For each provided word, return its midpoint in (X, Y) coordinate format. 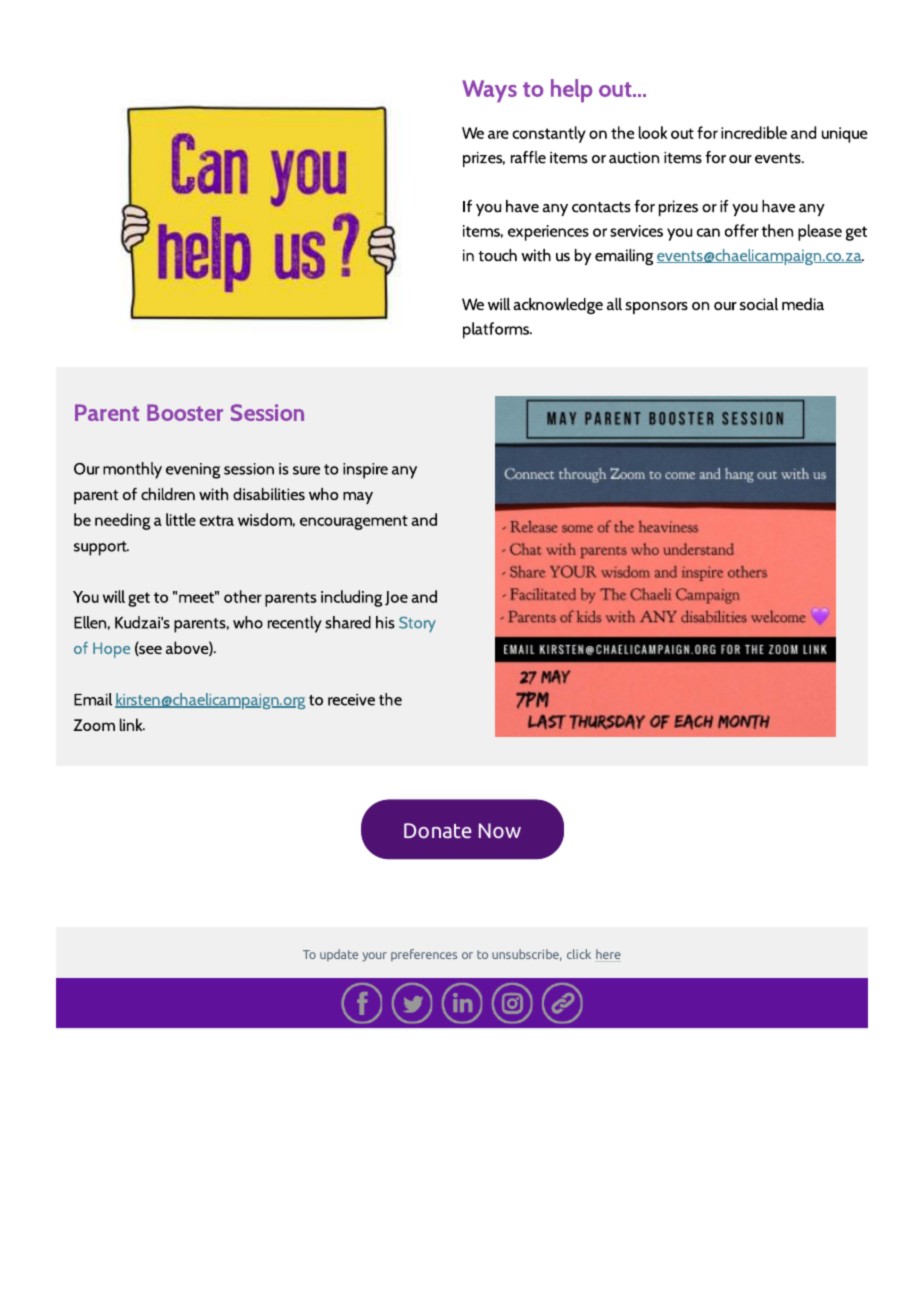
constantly (549, 134)
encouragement (354, 522)
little (181, 519)
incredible (754, 132)
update (339, 955)
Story (417, 624)
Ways (489, 91)
